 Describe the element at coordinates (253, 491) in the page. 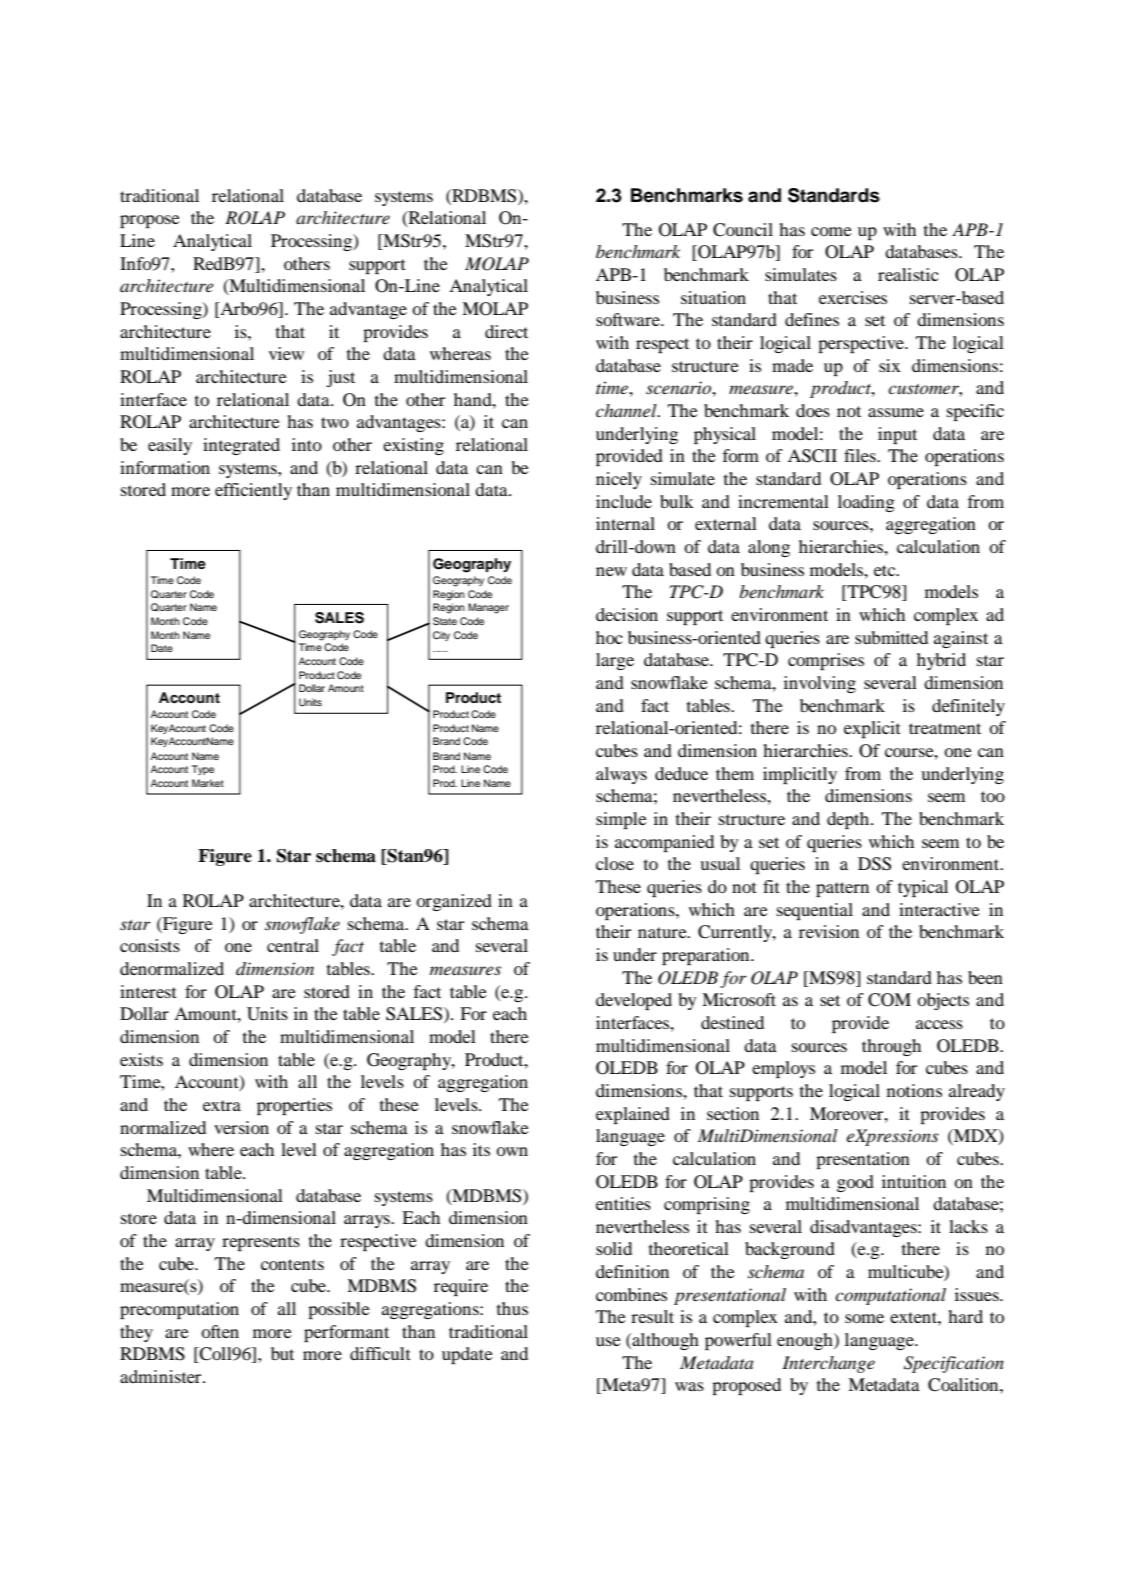

I see `efficiently` at that location.
